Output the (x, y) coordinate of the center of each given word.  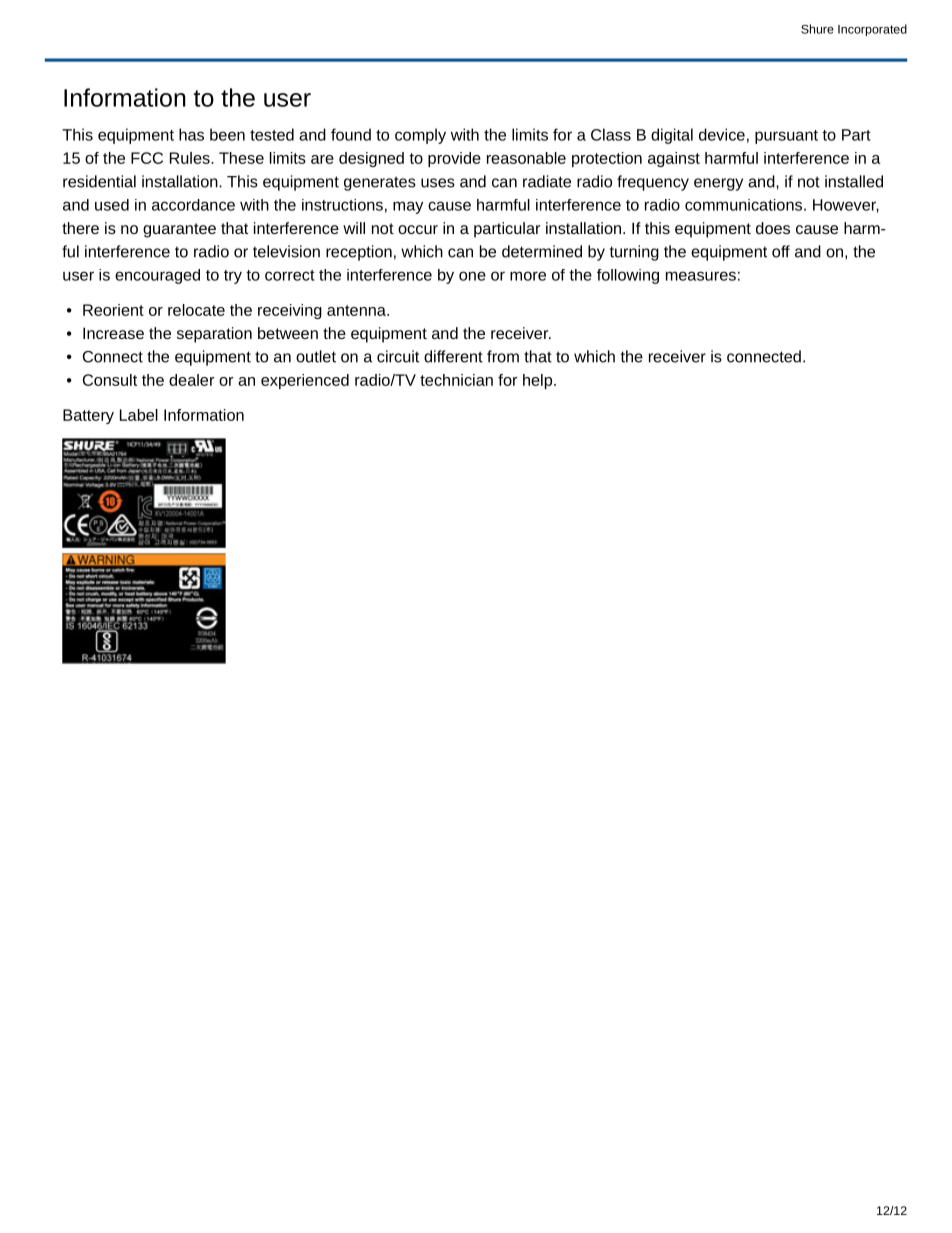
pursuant (786, 137)
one (472, 276)
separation (214, 335)
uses (438, 183)
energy (718, 184)
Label (139, 415)
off (781, 251)
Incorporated (872, 30)
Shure (817, 29)
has (191, 134)
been (227, 134)
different (453, 356)
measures (701, 276)
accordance (193, 205)
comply (420, 136)
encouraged (157, 276)
